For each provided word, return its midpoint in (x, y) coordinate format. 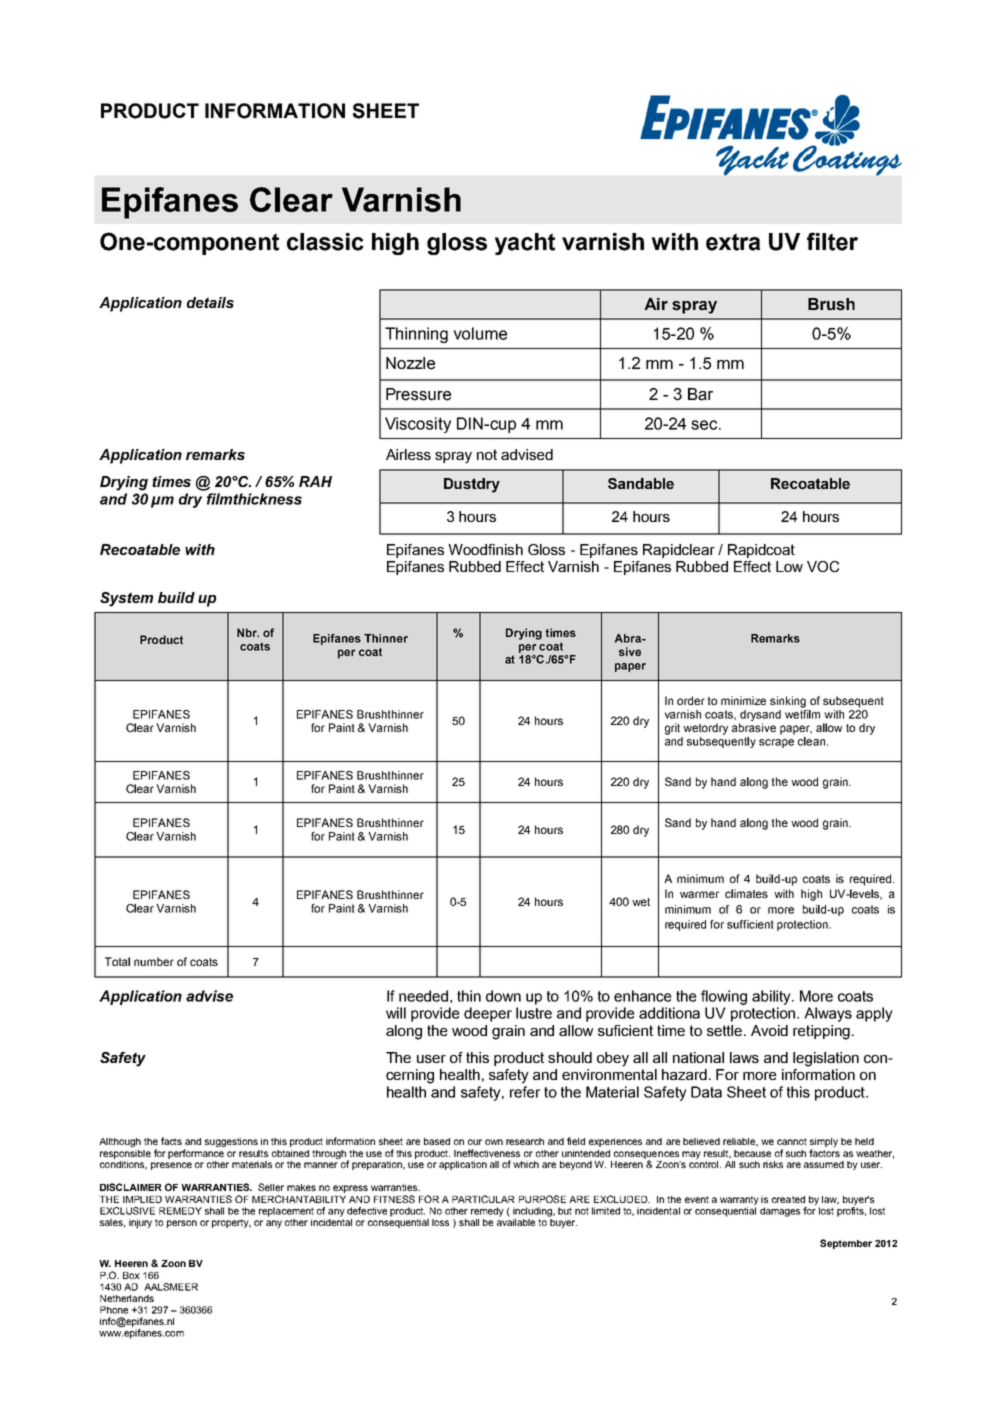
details (210, 302)
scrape (776, 743)
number (154, 961)
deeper (488, 1014)
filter (832, 241)
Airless (408, 454)
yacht (525, 244)
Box (131, 1275)
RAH (315, 481)
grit (672, 729)
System (126, 599)
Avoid (769, 1030)
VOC (823, 566)
